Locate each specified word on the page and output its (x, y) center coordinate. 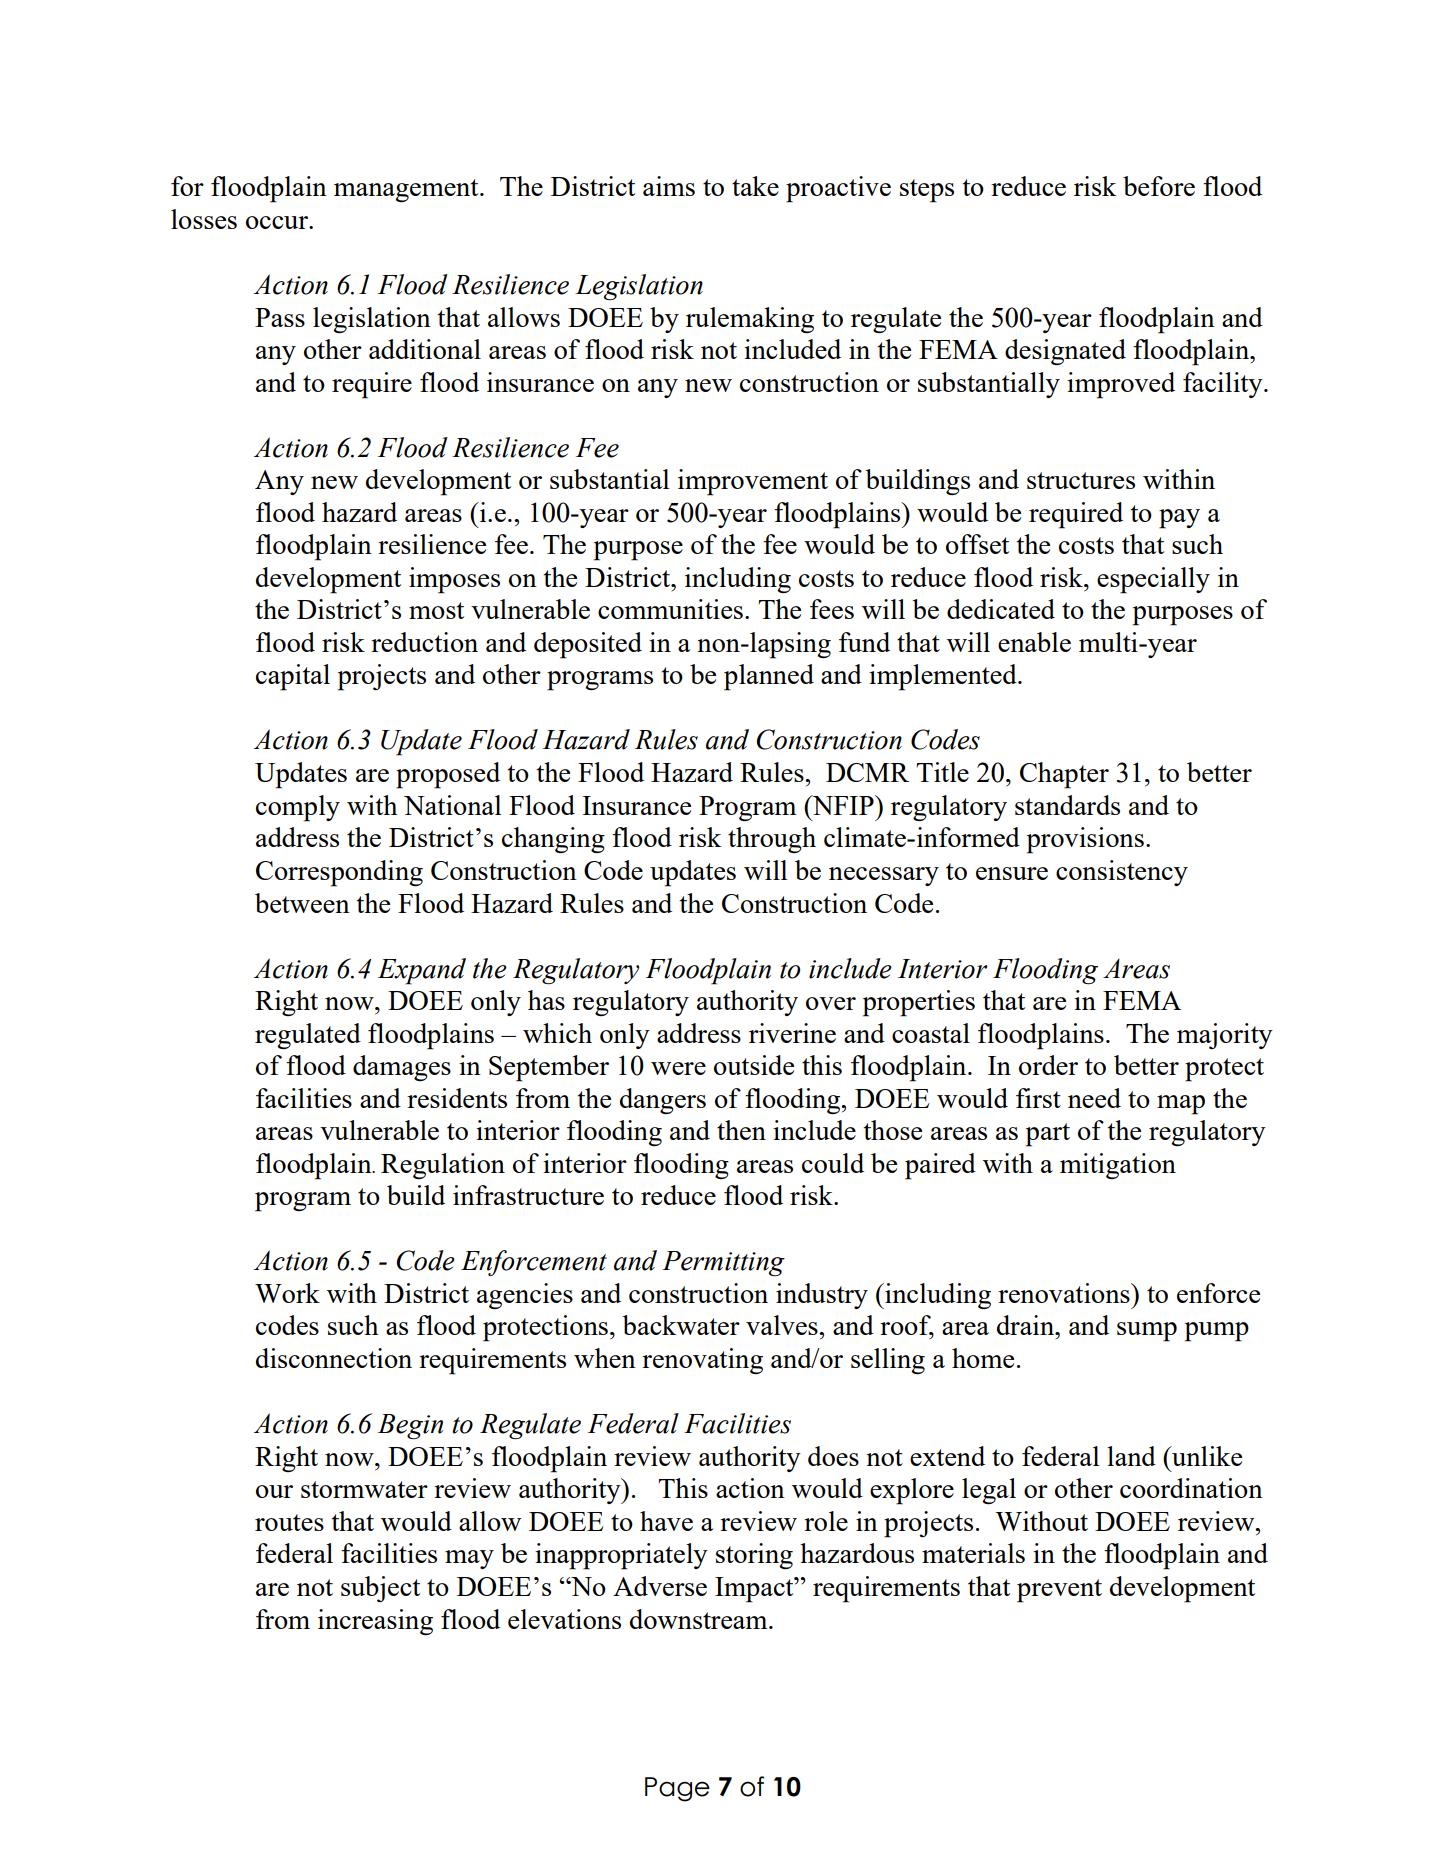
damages (402, 1068)
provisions (1085, 840)
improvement (753, 482)
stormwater (364, 1489)
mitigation (1118, 1166)
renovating (702, 1361)
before (1159, 186)
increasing (375, 1622)
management (407, 190)
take (755, 186)
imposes (454, 580)
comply (298, 808)
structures (1081, 480)
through (772, 840)
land (1131, 1456)
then (741, 1130)
